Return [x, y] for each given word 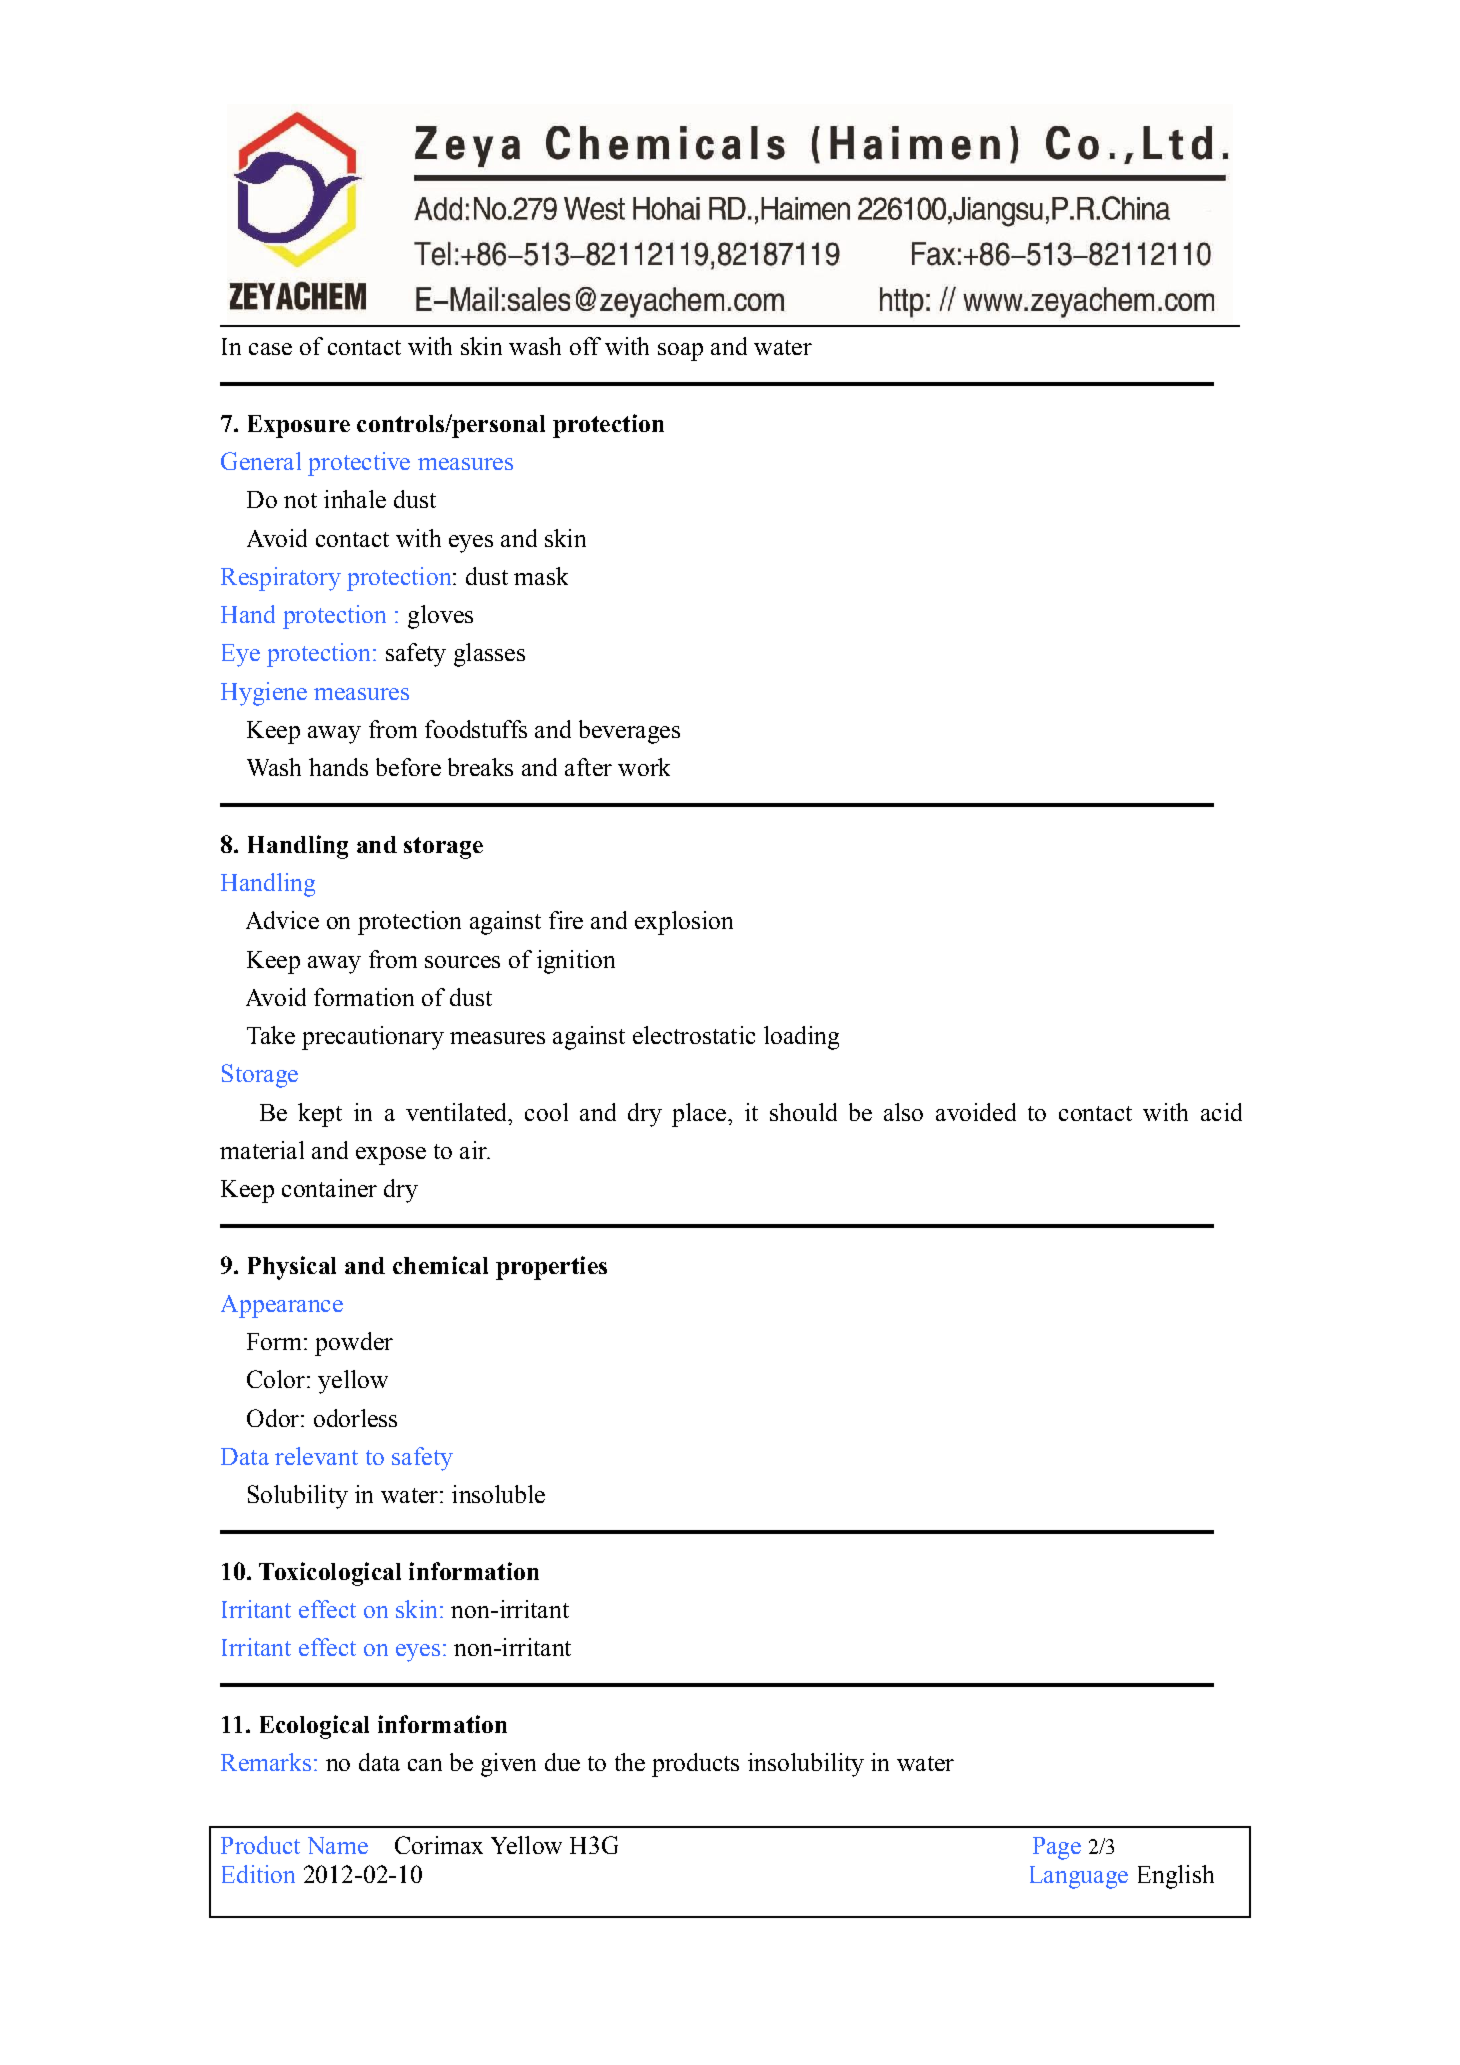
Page [1057, 1848]
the [630, 1762]
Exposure [299, 426]
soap [680, 352]
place [700, 1115]
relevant [316, 1456]
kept [320, 1115]
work [644, 767]
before [408, 767]
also [903, 1112]
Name [338, 1845]
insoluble [498, 1494]
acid [1221, 1112]
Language [1079, 1877]
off [585, 346]
